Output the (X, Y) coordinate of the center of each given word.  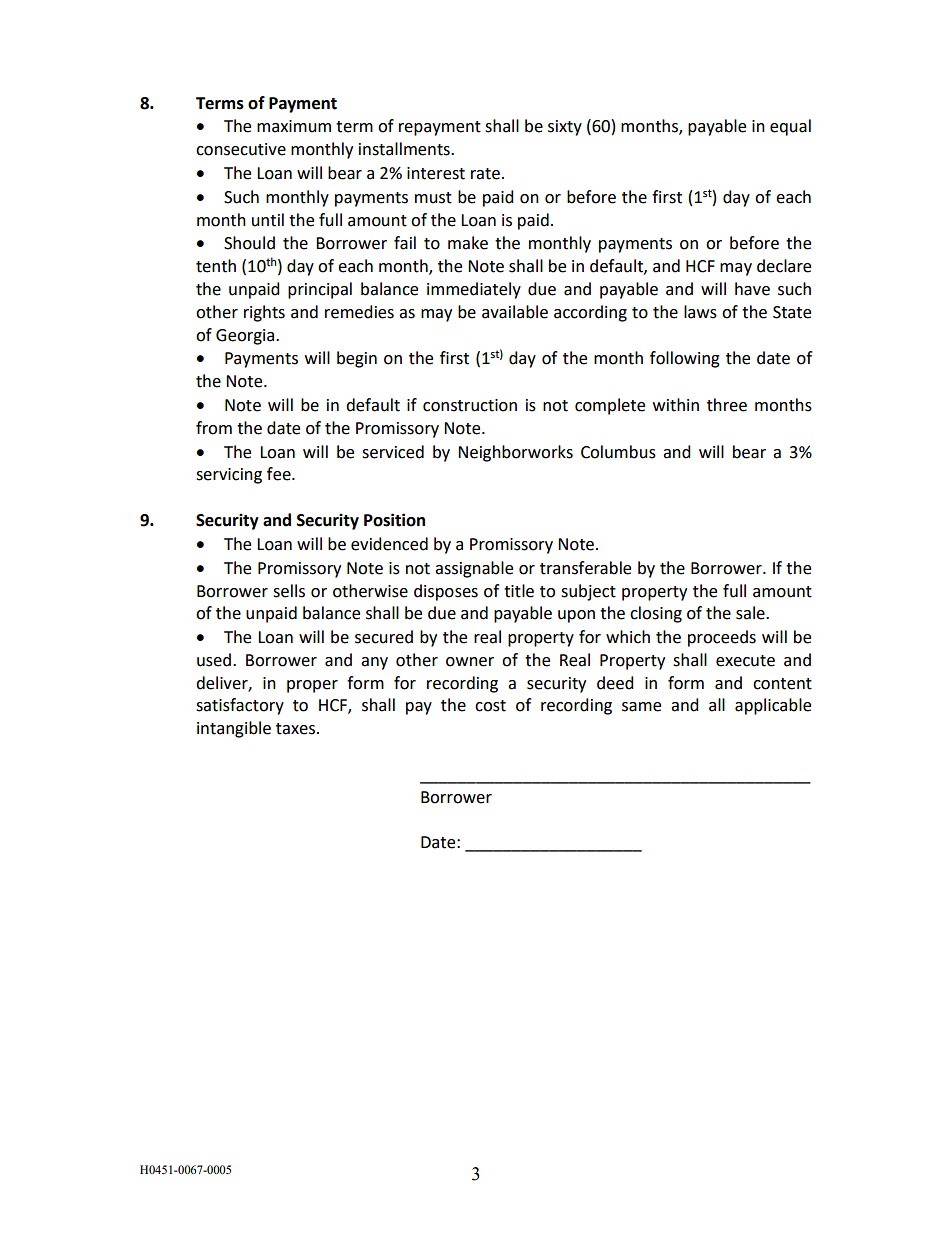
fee (280, 474)
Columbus (618, 452)
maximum (294, 126)
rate (485, 174)
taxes (297, 729)
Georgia (246, 337)
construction (470, 405)
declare (784, 266)
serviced (393, 452)
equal (790, 127)
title (519, 591)
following (685, 359)
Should (249, 243)
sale (751, 613)
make (468, 243)
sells (289, 591)
